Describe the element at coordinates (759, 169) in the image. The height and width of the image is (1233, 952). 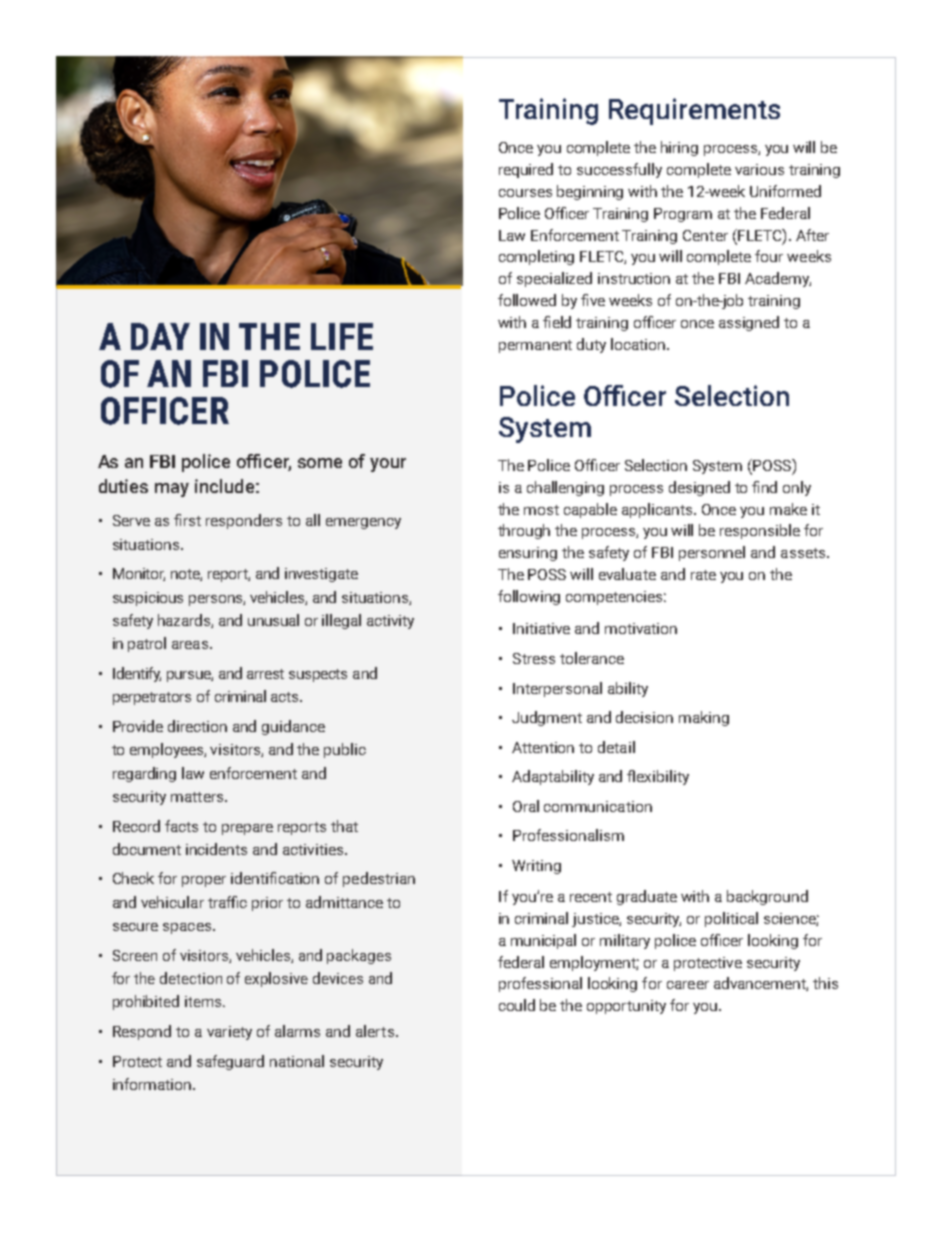
I see `various` at that location.
